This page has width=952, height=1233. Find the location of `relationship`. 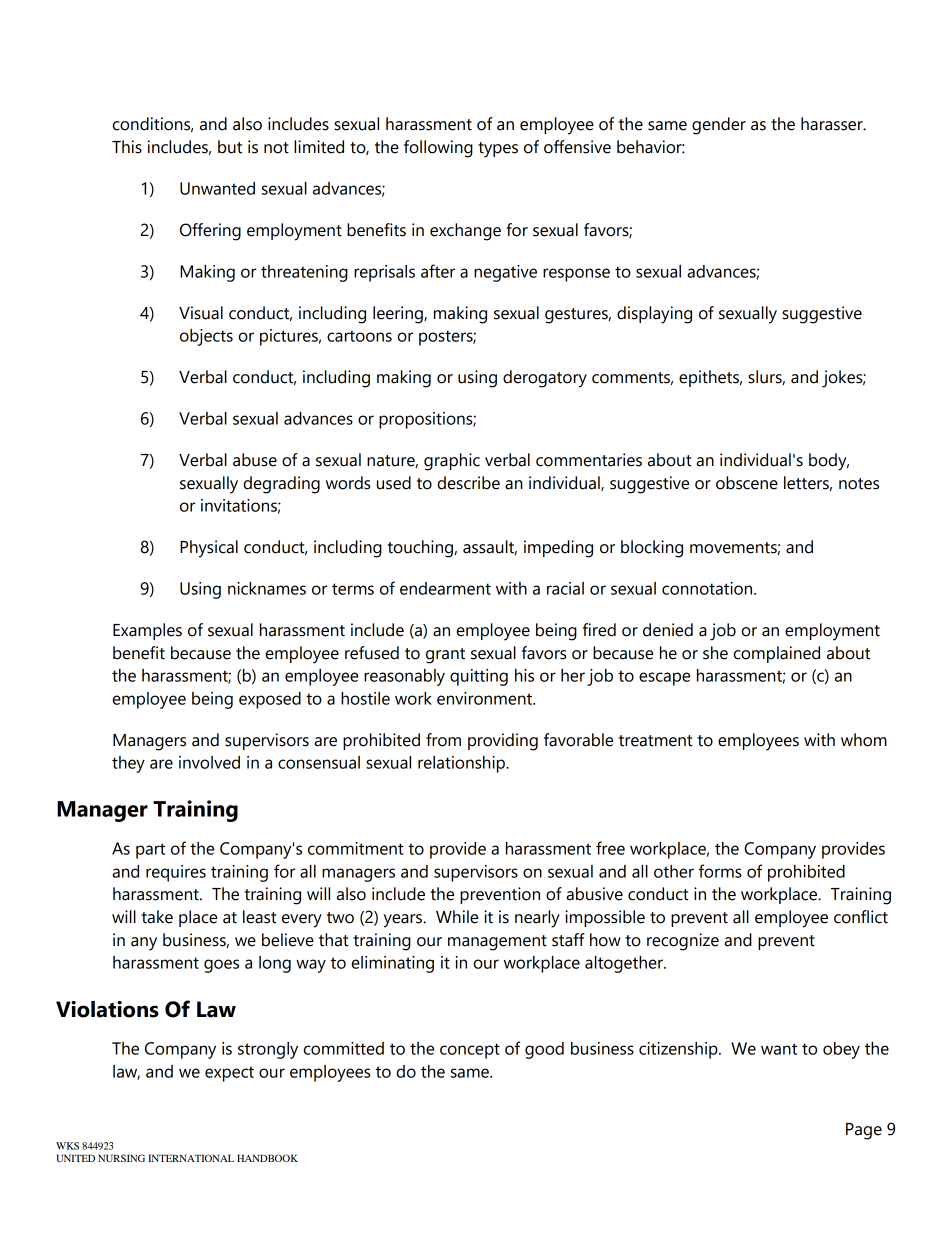

relationship is located at coordinates (462, 764).
